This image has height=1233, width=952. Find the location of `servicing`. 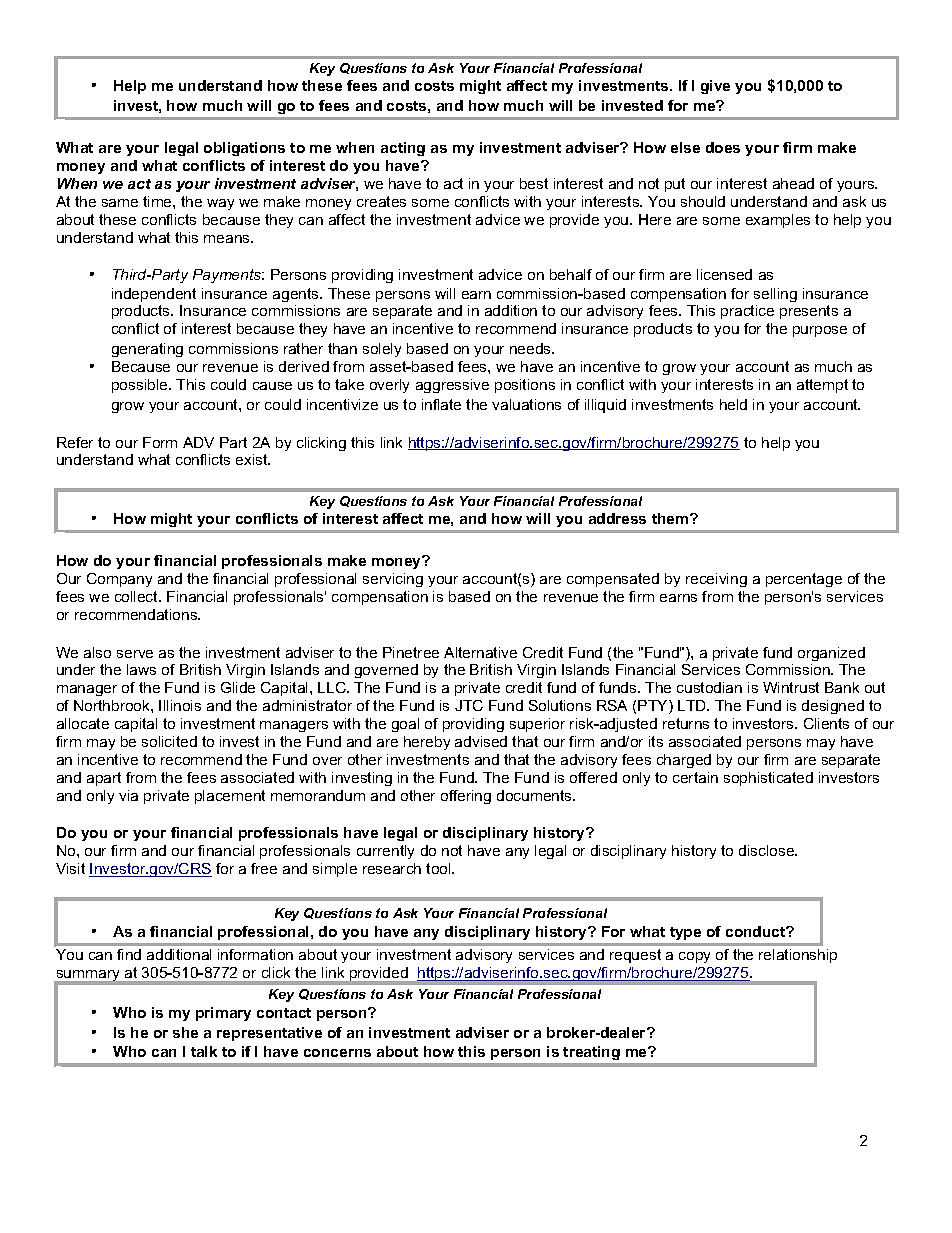

servicing is located at coordinates (393, 580).
